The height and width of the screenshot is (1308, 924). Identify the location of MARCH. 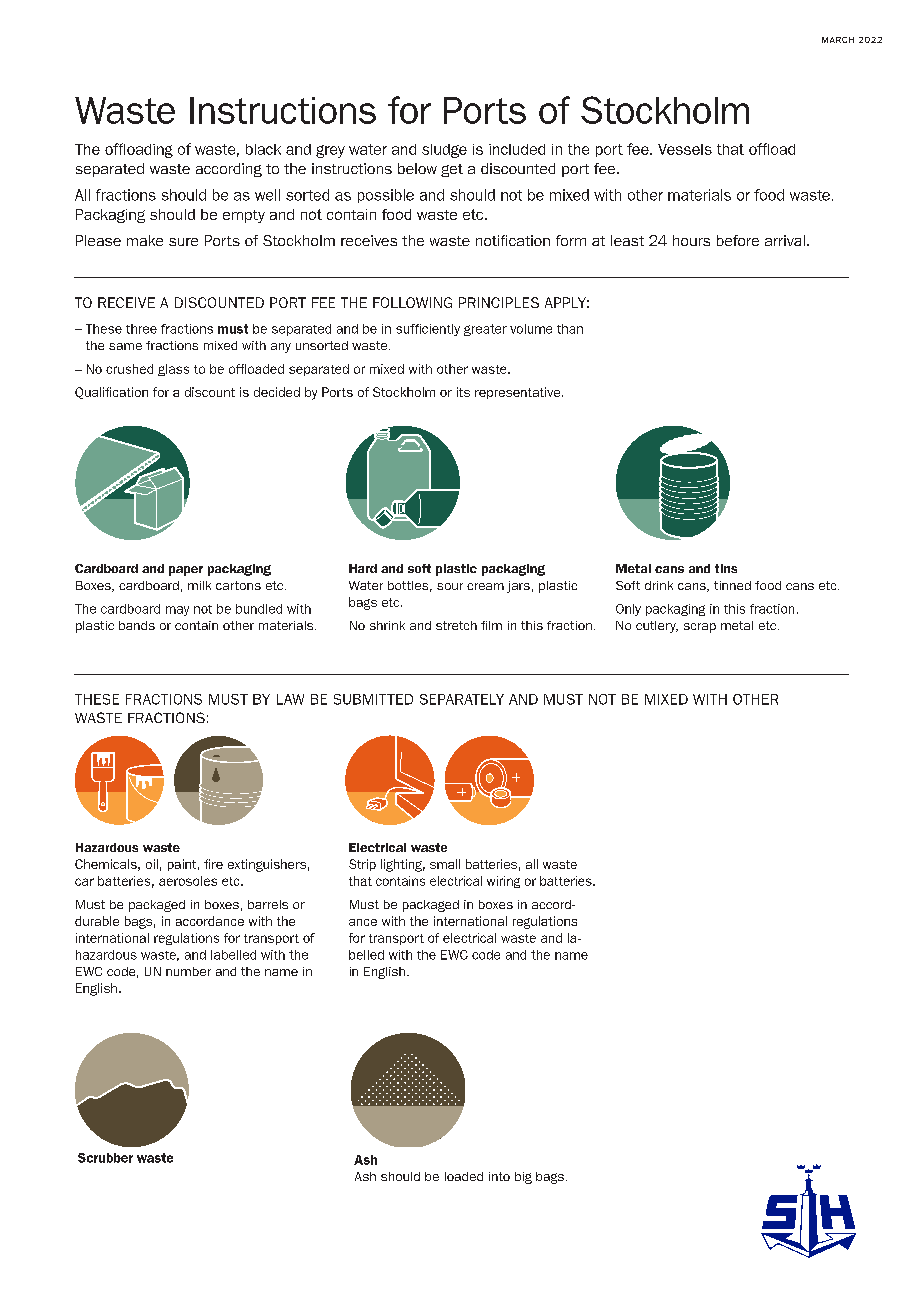
(838, 40).
